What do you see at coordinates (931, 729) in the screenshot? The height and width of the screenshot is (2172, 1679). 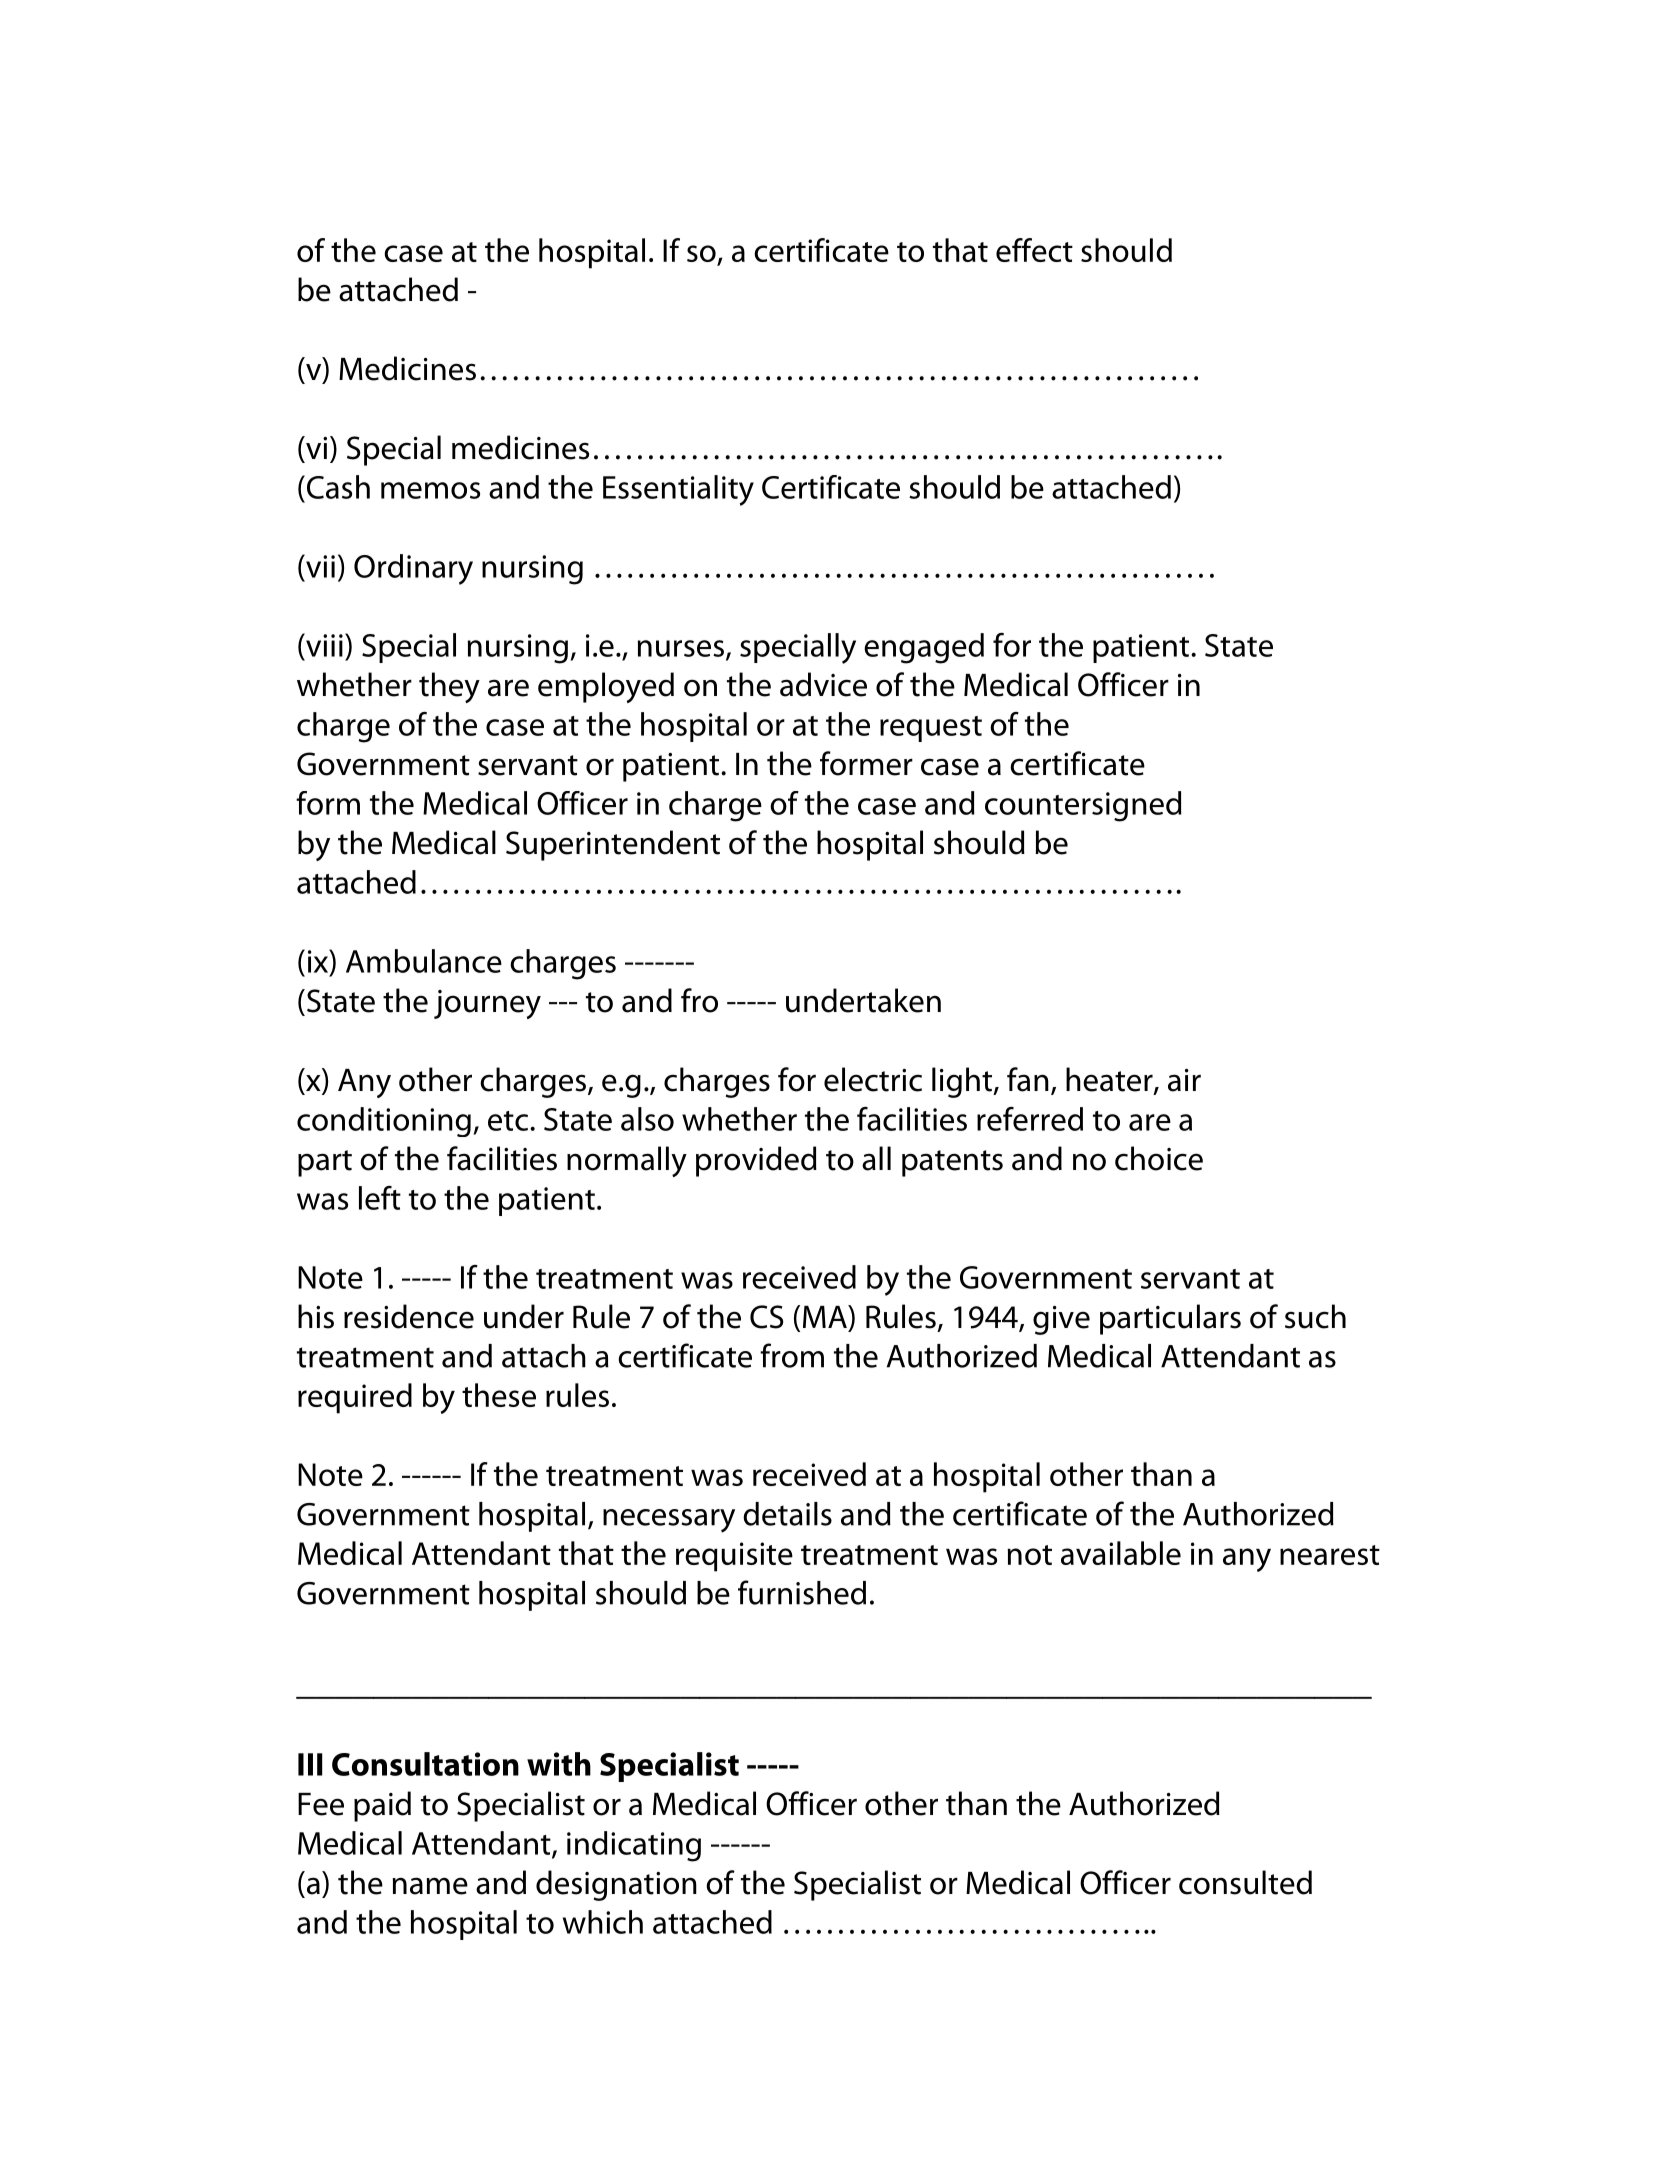 I see `request` at bounding box center [931, 729].
